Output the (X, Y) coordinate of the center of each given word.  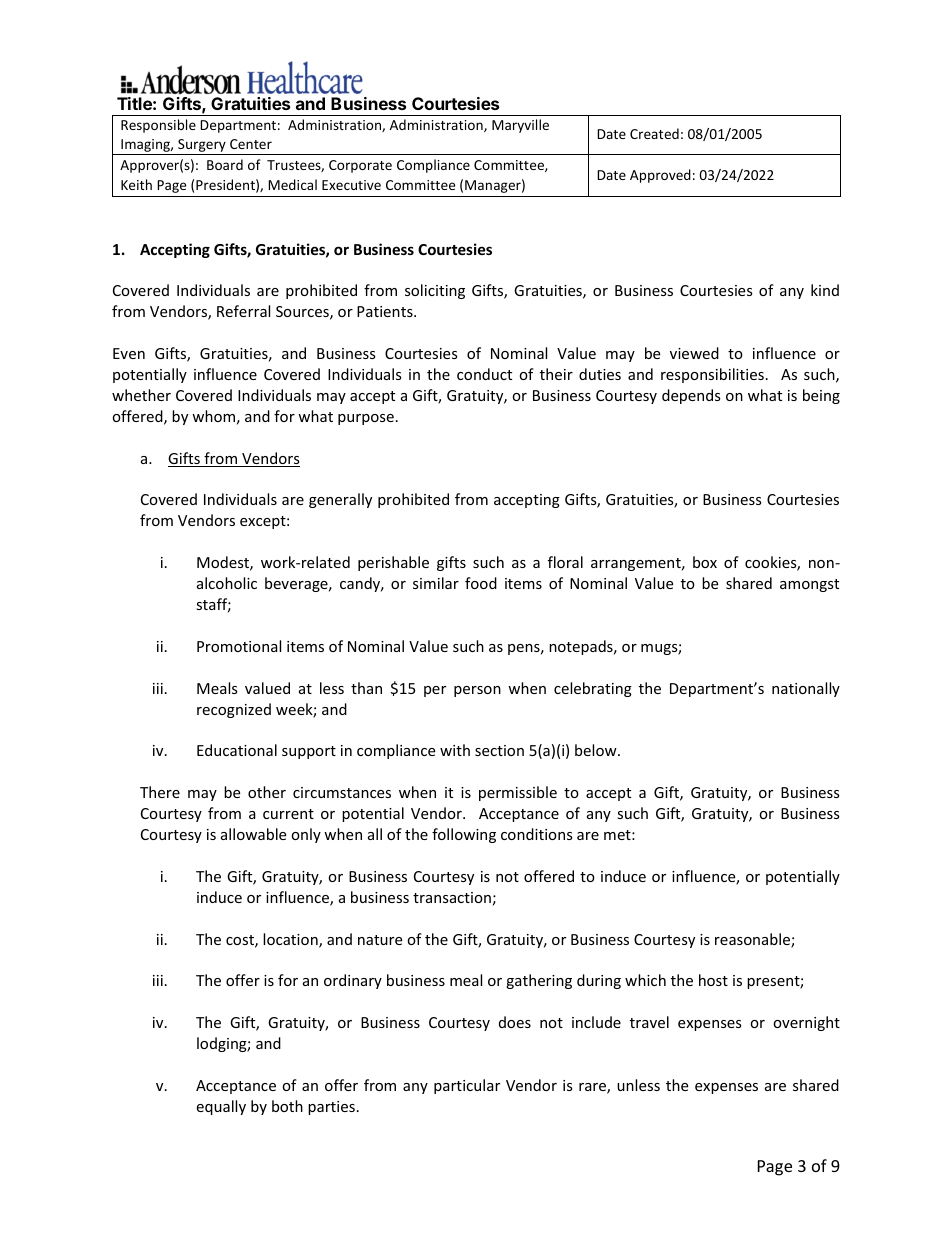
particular (467, 1086)
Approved (660, 176)
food (481, 583)
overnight (806, 1023)
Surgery (202, 147)
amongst (809, 585)
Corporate (360, 166)
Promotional (239, 646)
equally (221, 1107)
